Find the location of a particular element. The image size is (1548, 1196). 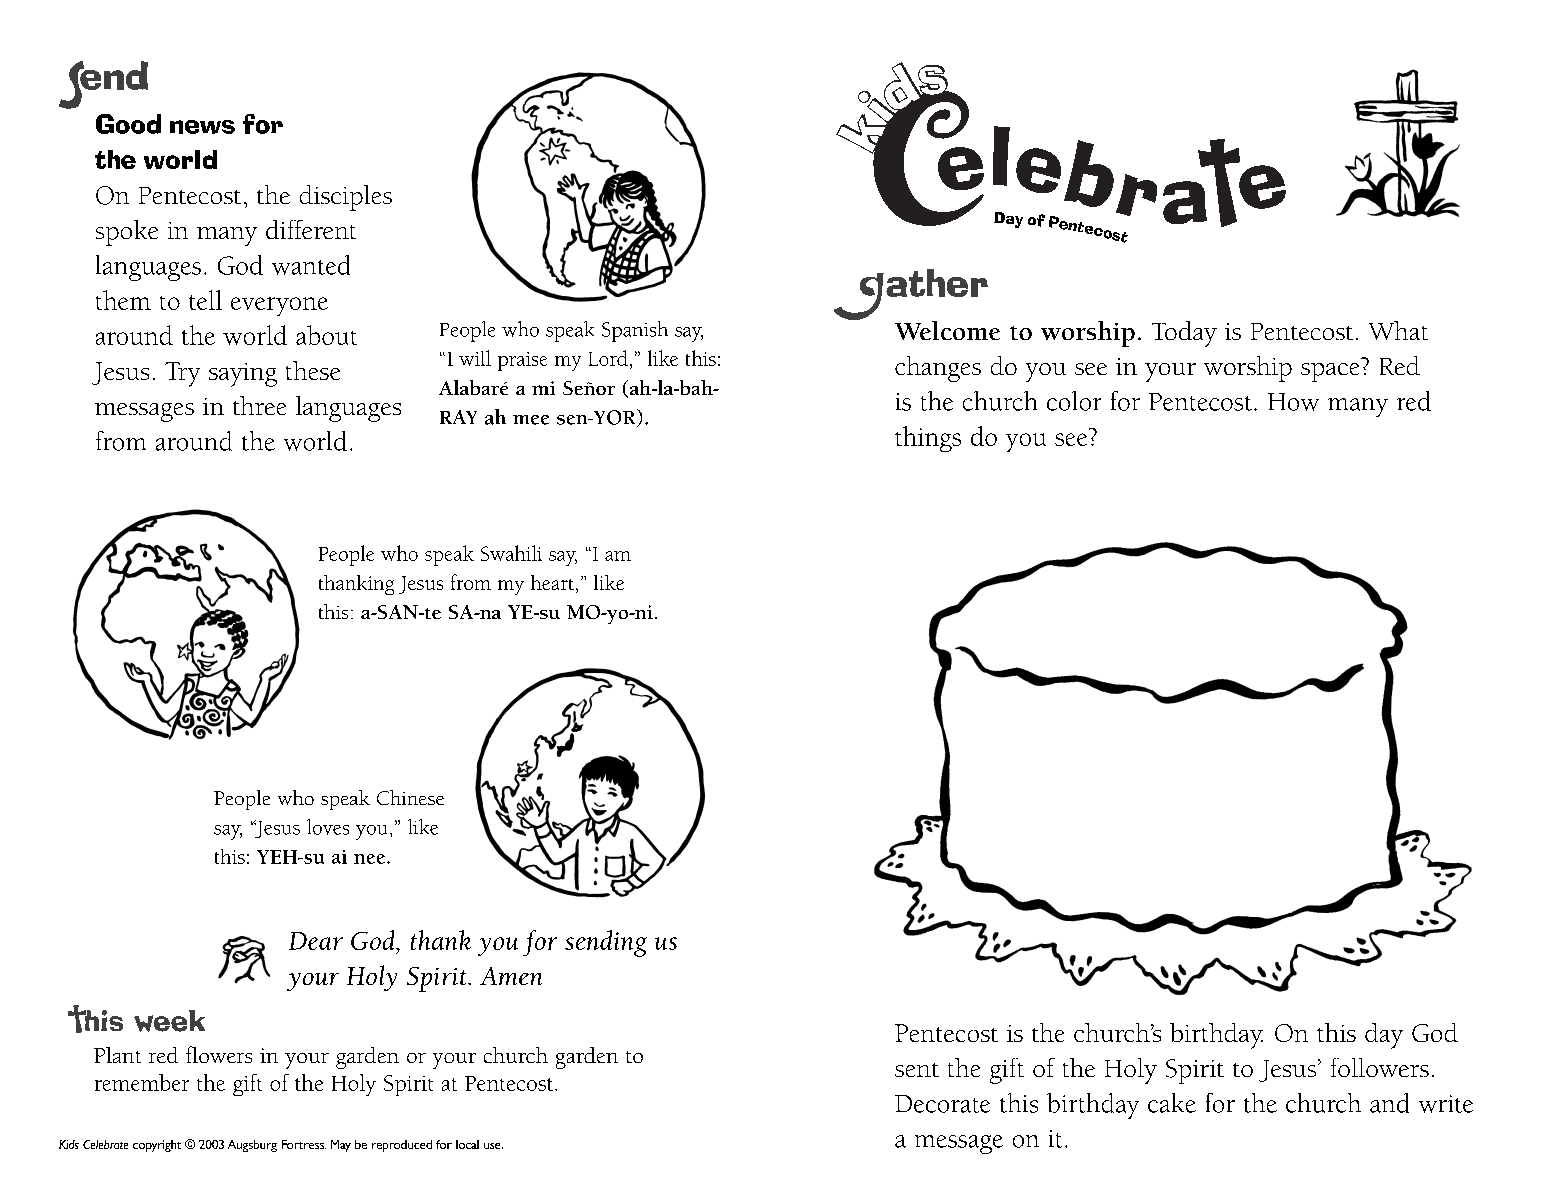

How is located at coordinates (1293, 402).
